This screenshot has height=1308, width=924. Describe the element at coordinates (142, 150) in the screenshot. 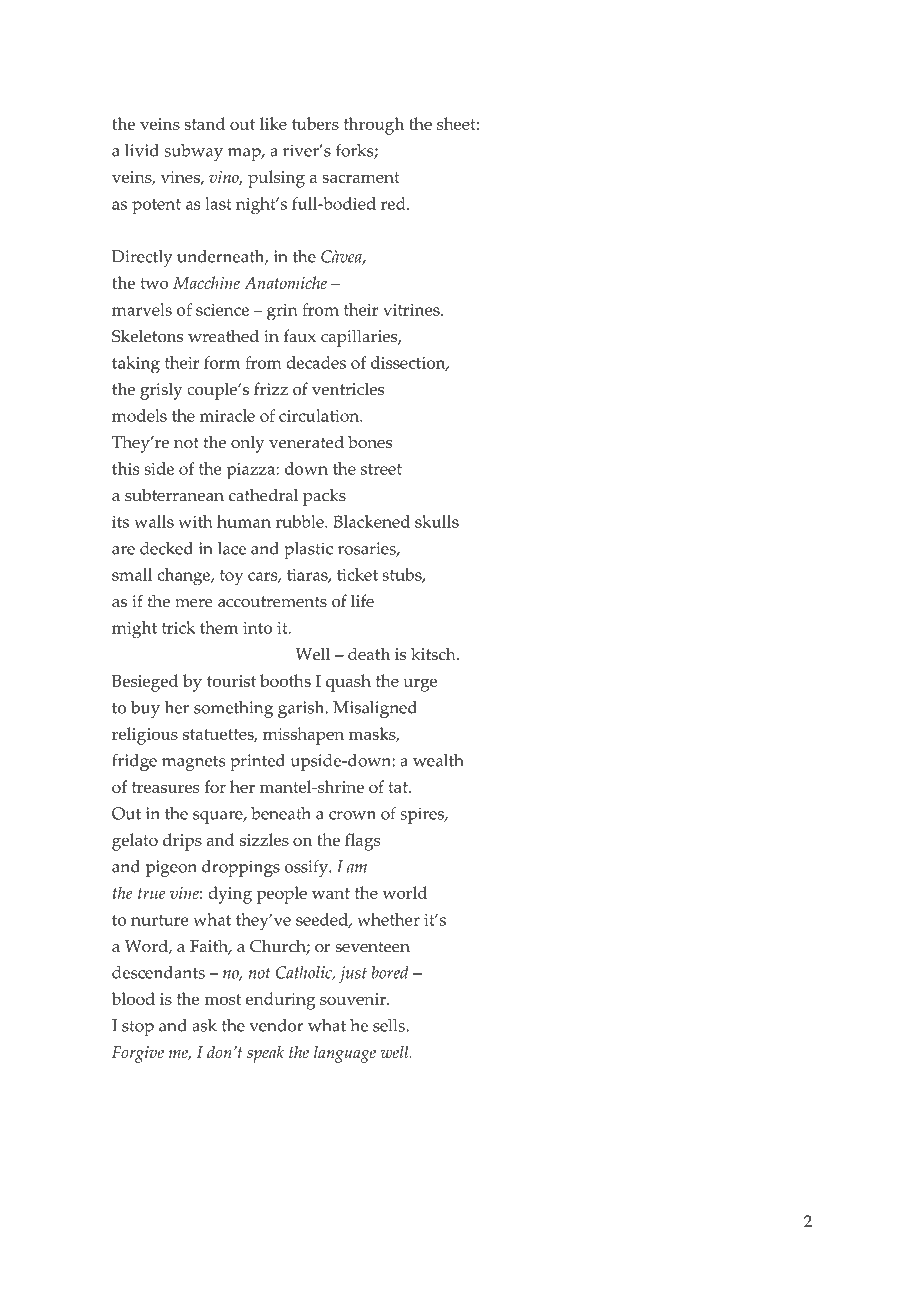

I see `livid` at that location.
